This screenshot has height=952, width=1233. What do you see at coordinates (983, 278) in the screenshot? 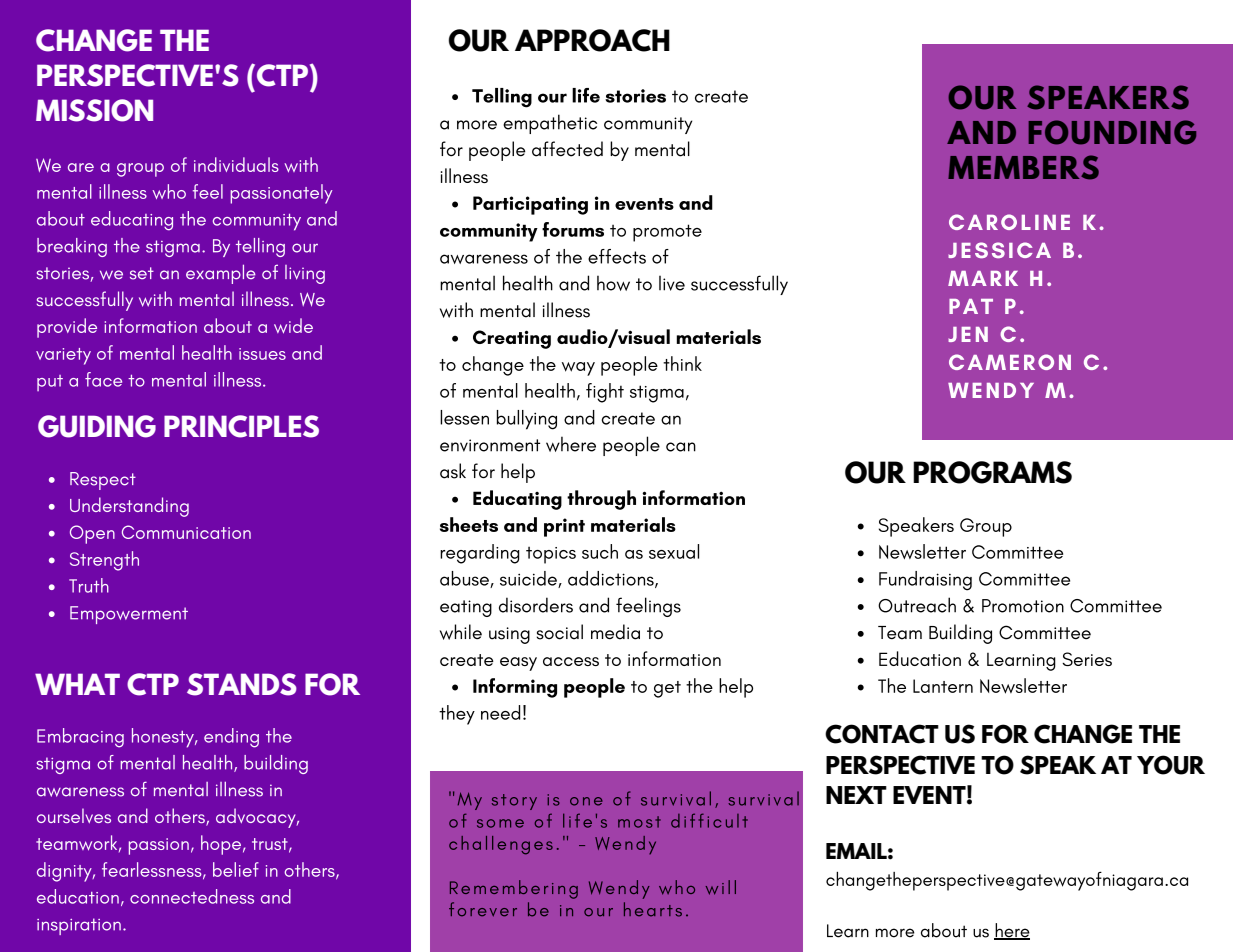
I see `MARK` at bounding box center [983, 278].
